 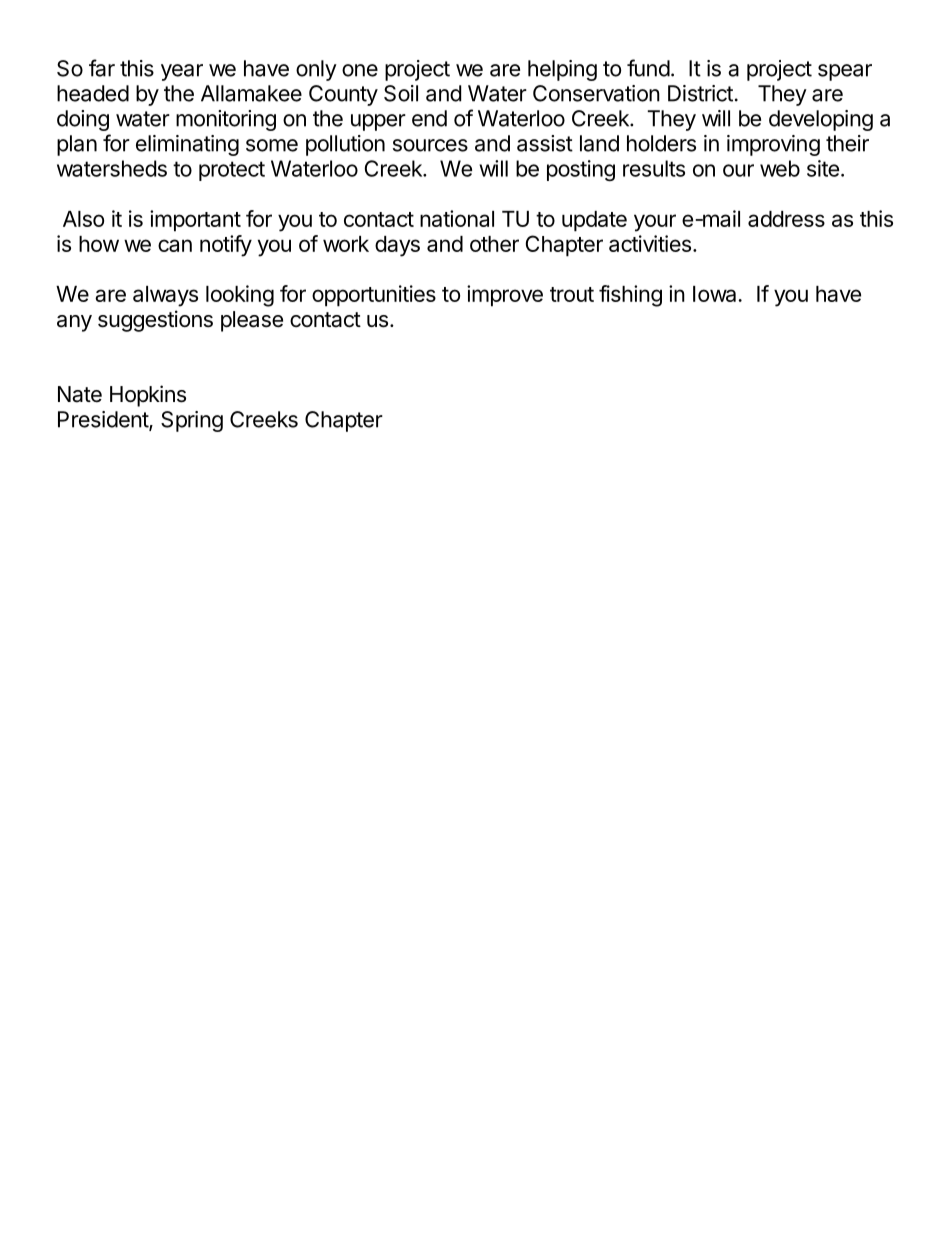 I want to click on sources, so click(x=430, y=145).
